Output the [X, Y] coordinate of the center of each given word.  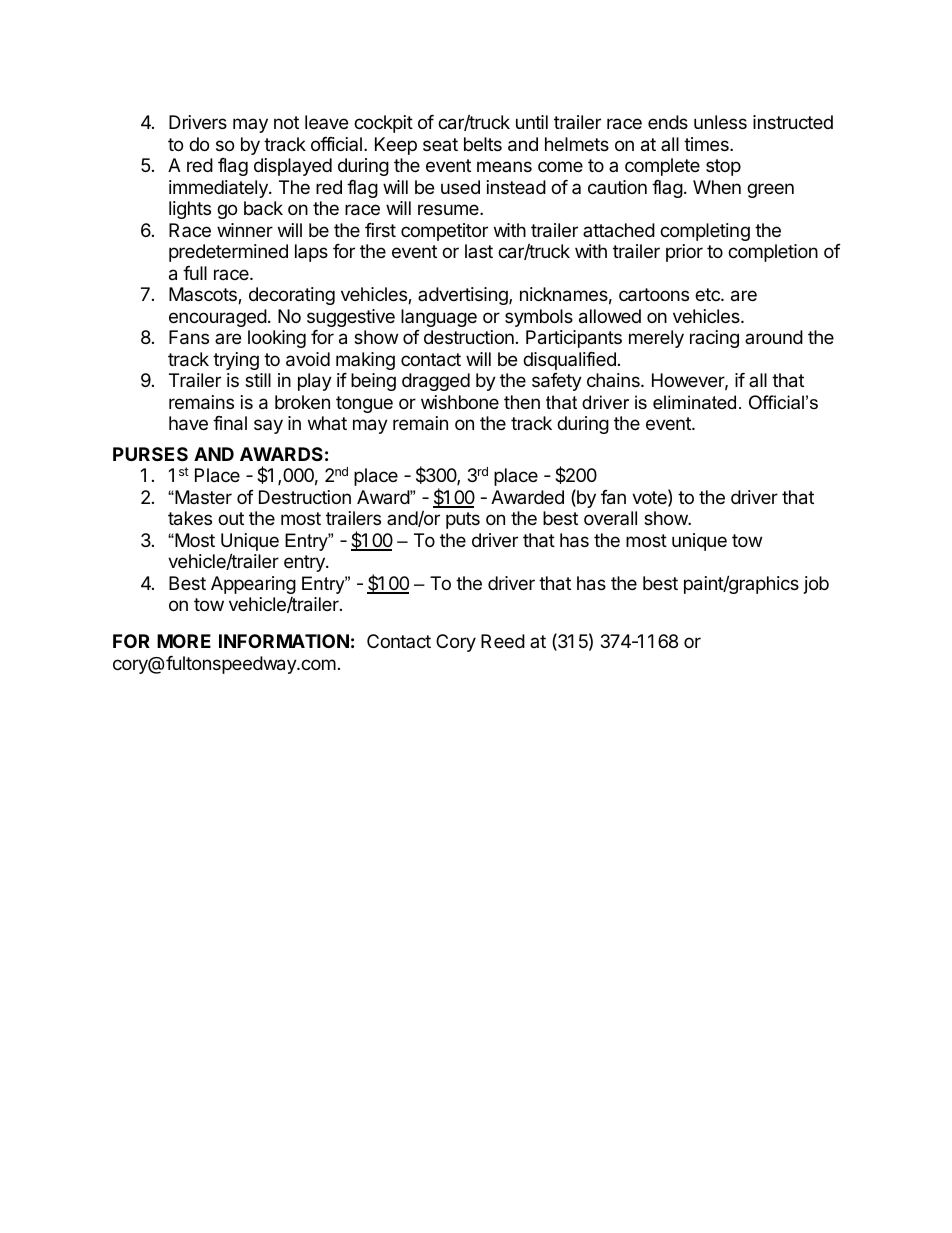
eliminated [694, 402]
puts [463, 520]
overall [610, 518]
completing [705, 232]
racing [714, 339]
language [439, 318]
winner [245, 230]
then [522, 402]
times [707, 144]
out [231, 518]
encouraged [218, 318]
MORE [184, 641]
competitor [444, 232]
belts [483, 144]
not [286, 122]
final [230, 423]
